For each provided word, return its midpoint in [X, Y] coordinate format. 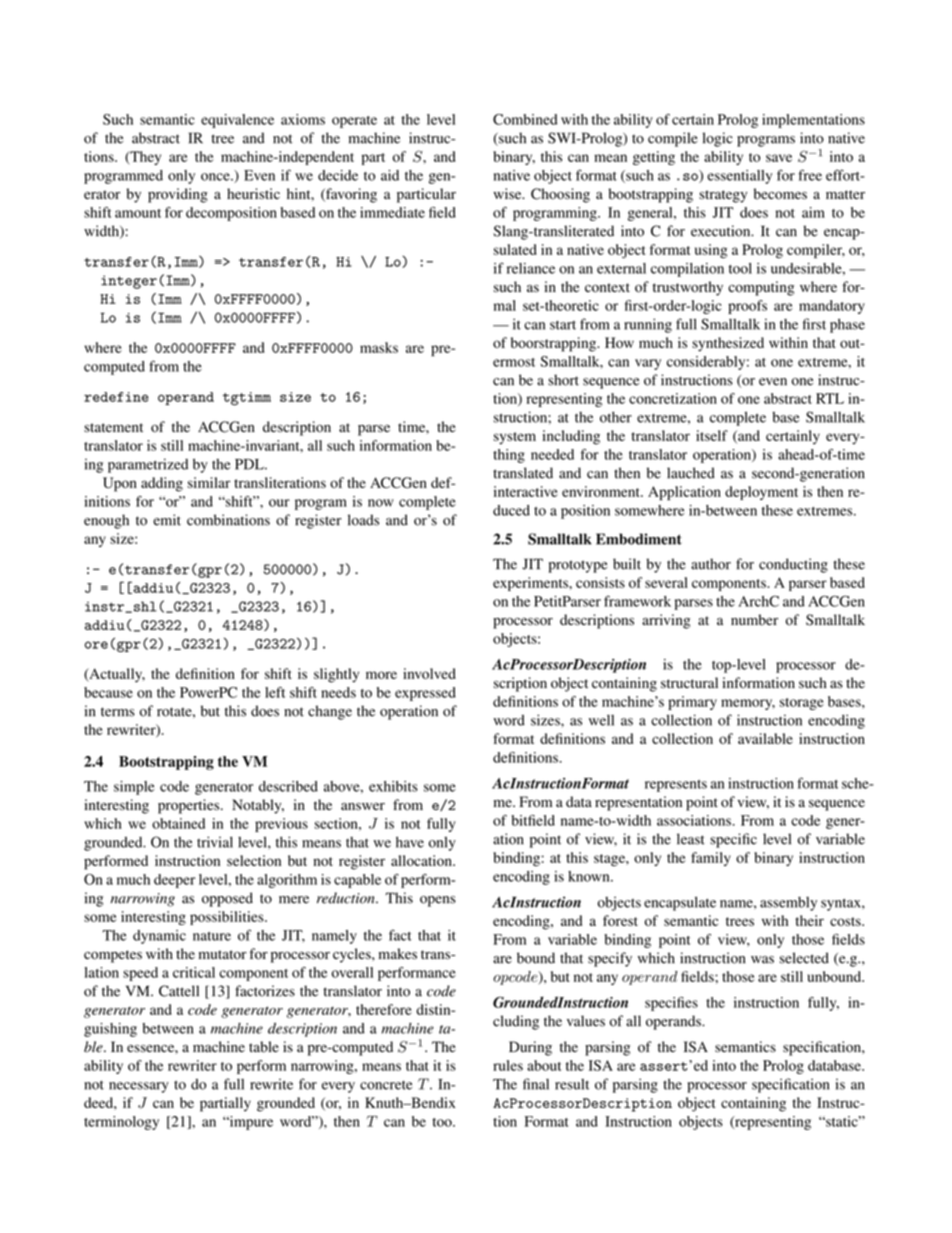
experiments [531, 584]
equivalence [237, 121]
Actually [116, 675]
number [754, 620]
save [779, 158]
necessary [139, 1087]
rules [508, 1065]
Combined [525, 119]
